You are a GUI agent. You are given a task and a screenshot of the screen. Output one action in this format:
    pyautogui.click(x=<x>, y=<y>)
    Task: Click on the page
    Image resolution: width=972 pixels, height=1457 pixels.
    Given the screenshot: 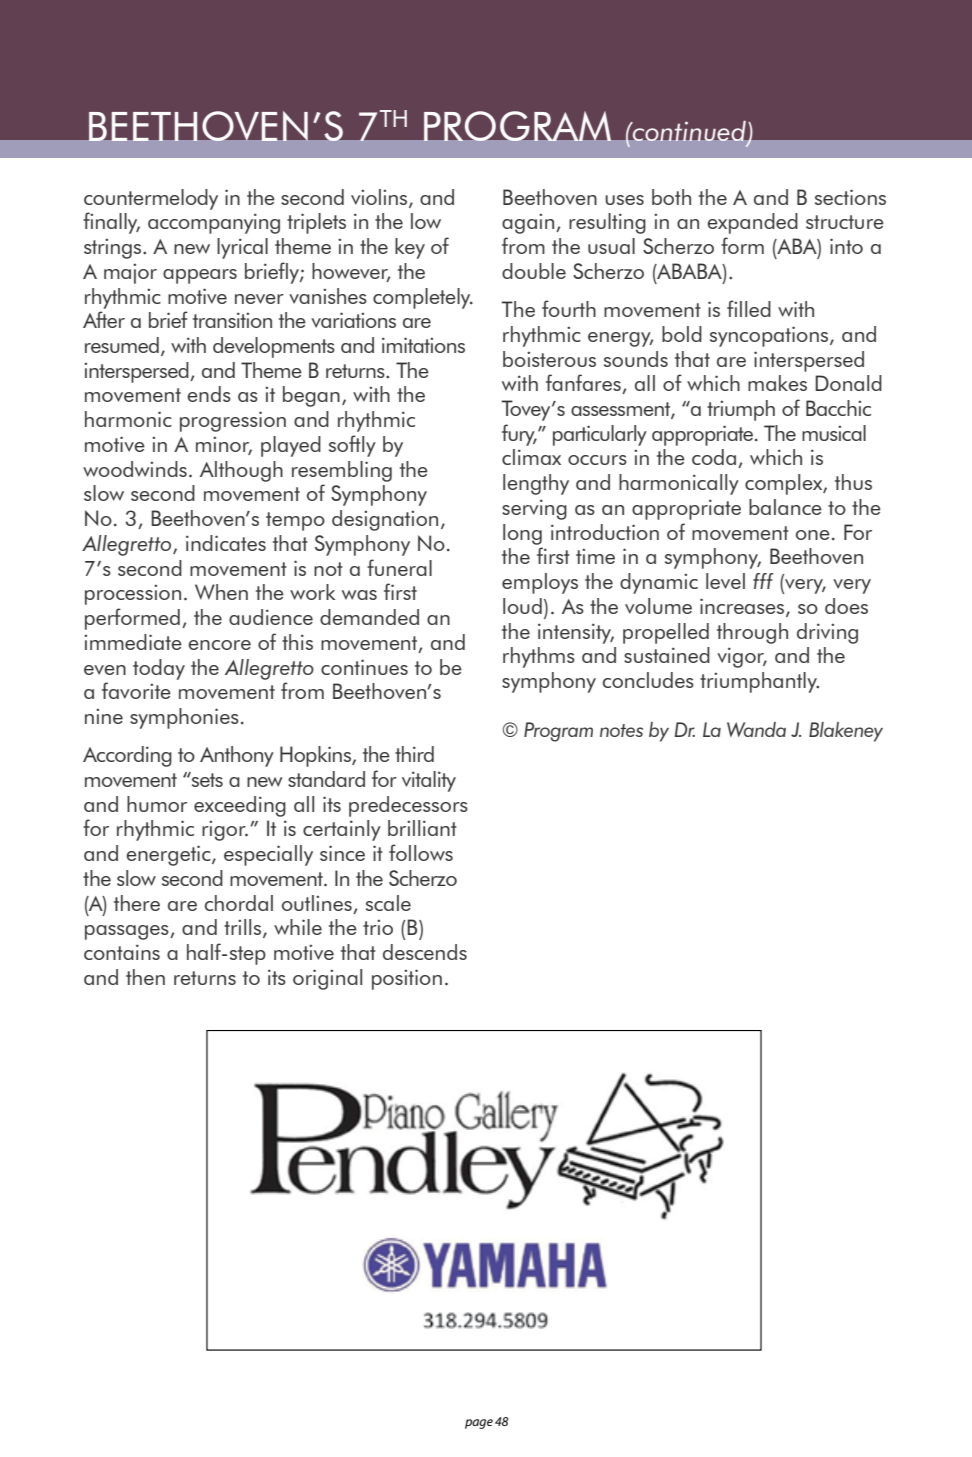 What is the action you would take?
    pyautogui.click(x=479, y=1424)
